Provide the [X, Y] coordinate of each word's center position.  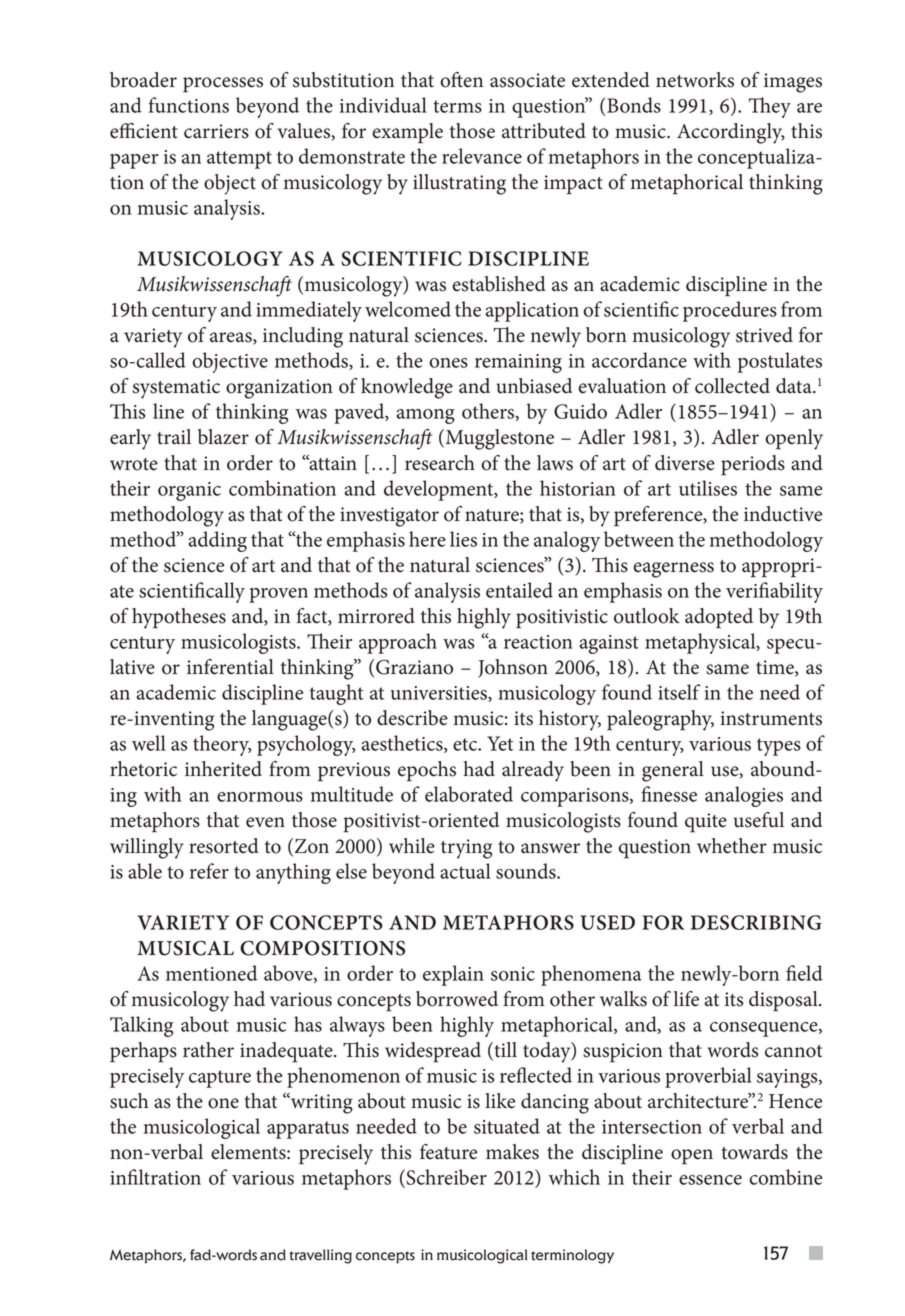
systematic [176, 389]
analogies [744, 796]
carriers [216, 131]
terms [457, 106]
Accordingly [731, 133]
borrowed [457, 999]
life [686, 999]
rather [208, 1050]
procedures [730, 311]
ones [448, 363]
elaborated [469, 794]
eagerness [673, 570]
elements [249, 1152]
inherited [223, 769]
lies [463, 539]
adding [218, 541]
